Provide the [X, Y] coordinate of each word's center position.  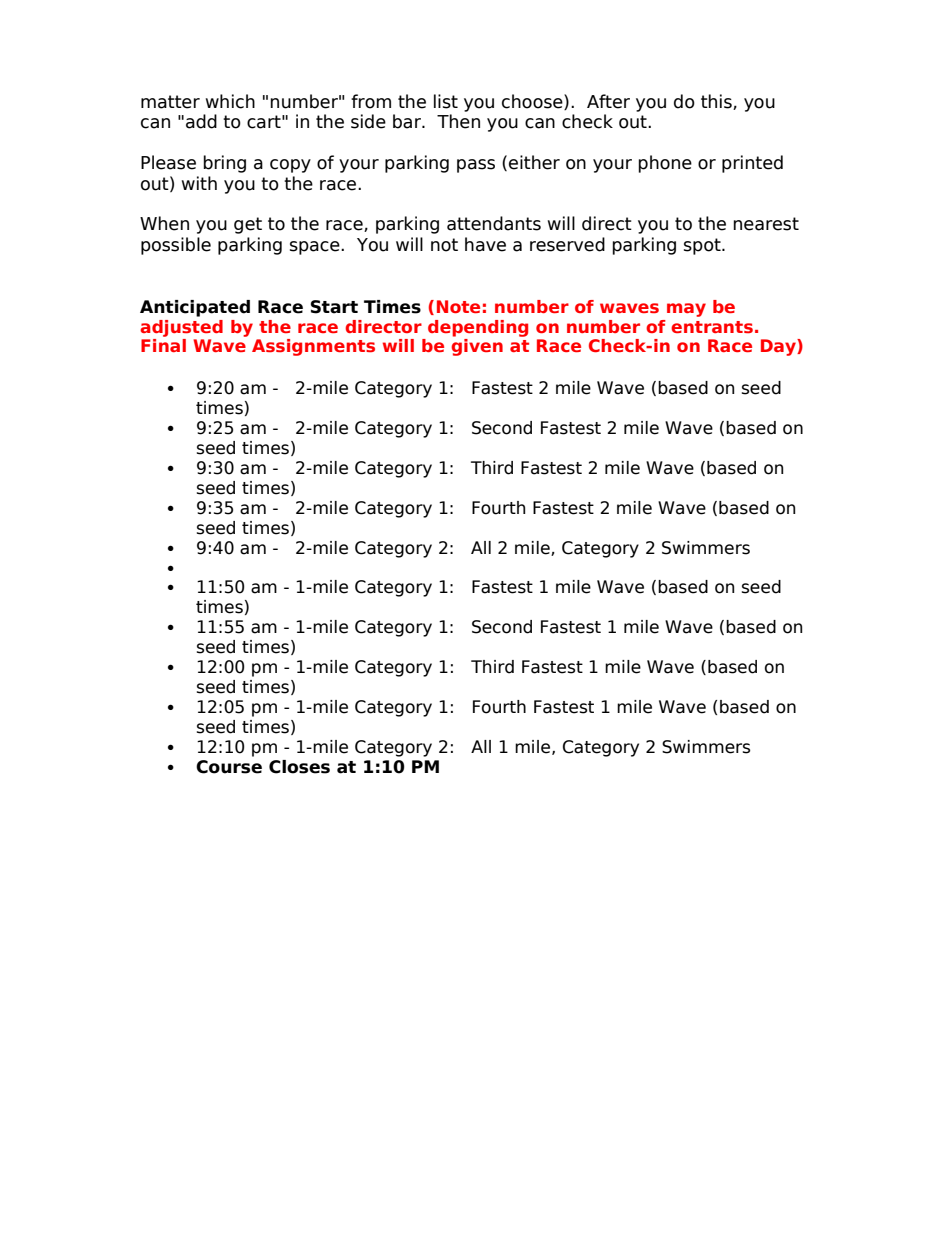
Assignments [313, 347]
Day [779, 347]
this [717, 102]
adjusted [181, 328]
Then [458, 121]
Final [163, 345]
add [201, 121]
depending [478, 328]
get [248, 225]
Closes [299, 767]
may [686, 310]
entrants [712, 327]
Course [229, 767]
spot [703, 246]
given [477, 347]
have [485, 244]
